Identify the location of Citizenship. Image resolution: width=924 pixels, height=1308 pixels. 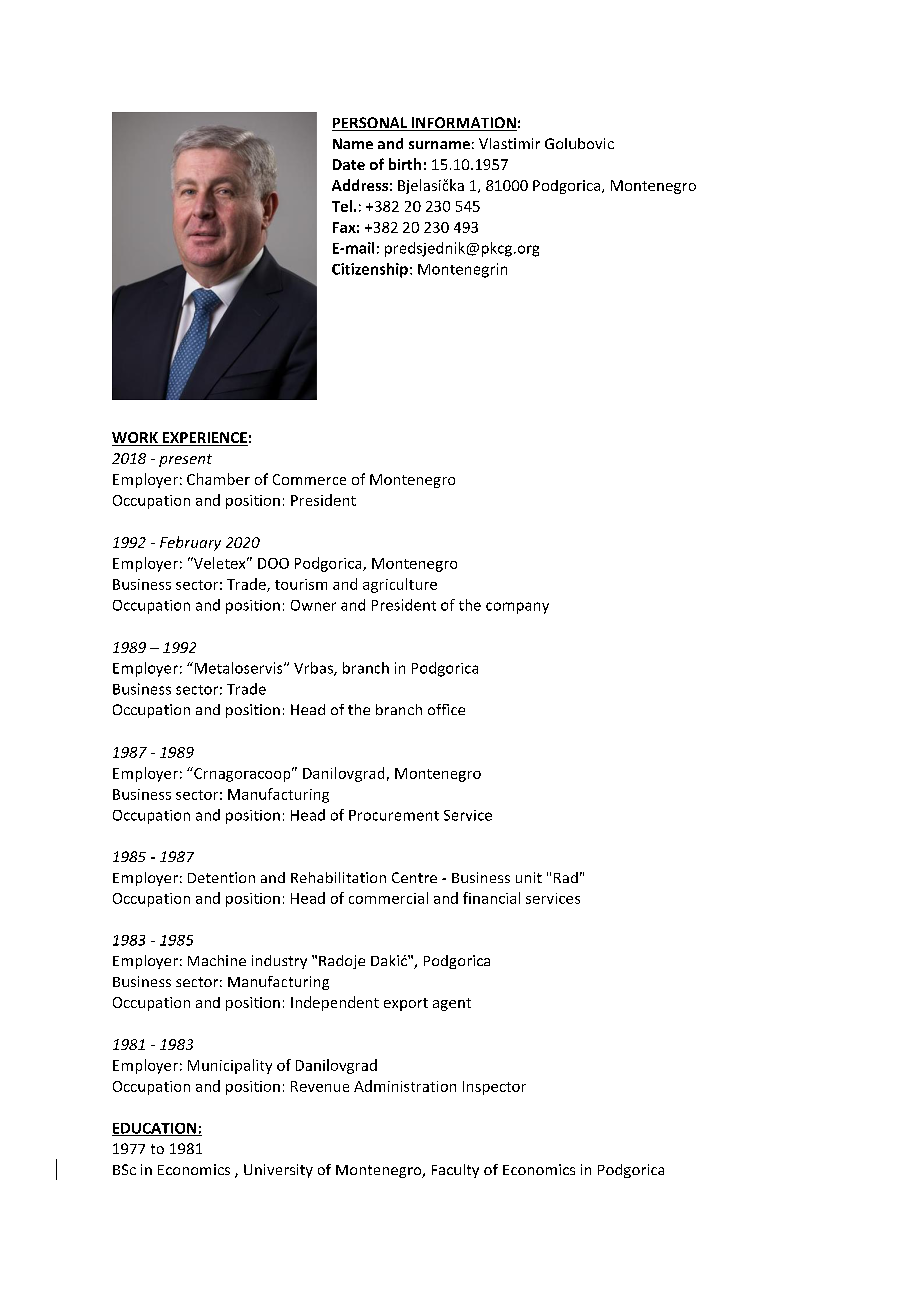
(370, 270).
